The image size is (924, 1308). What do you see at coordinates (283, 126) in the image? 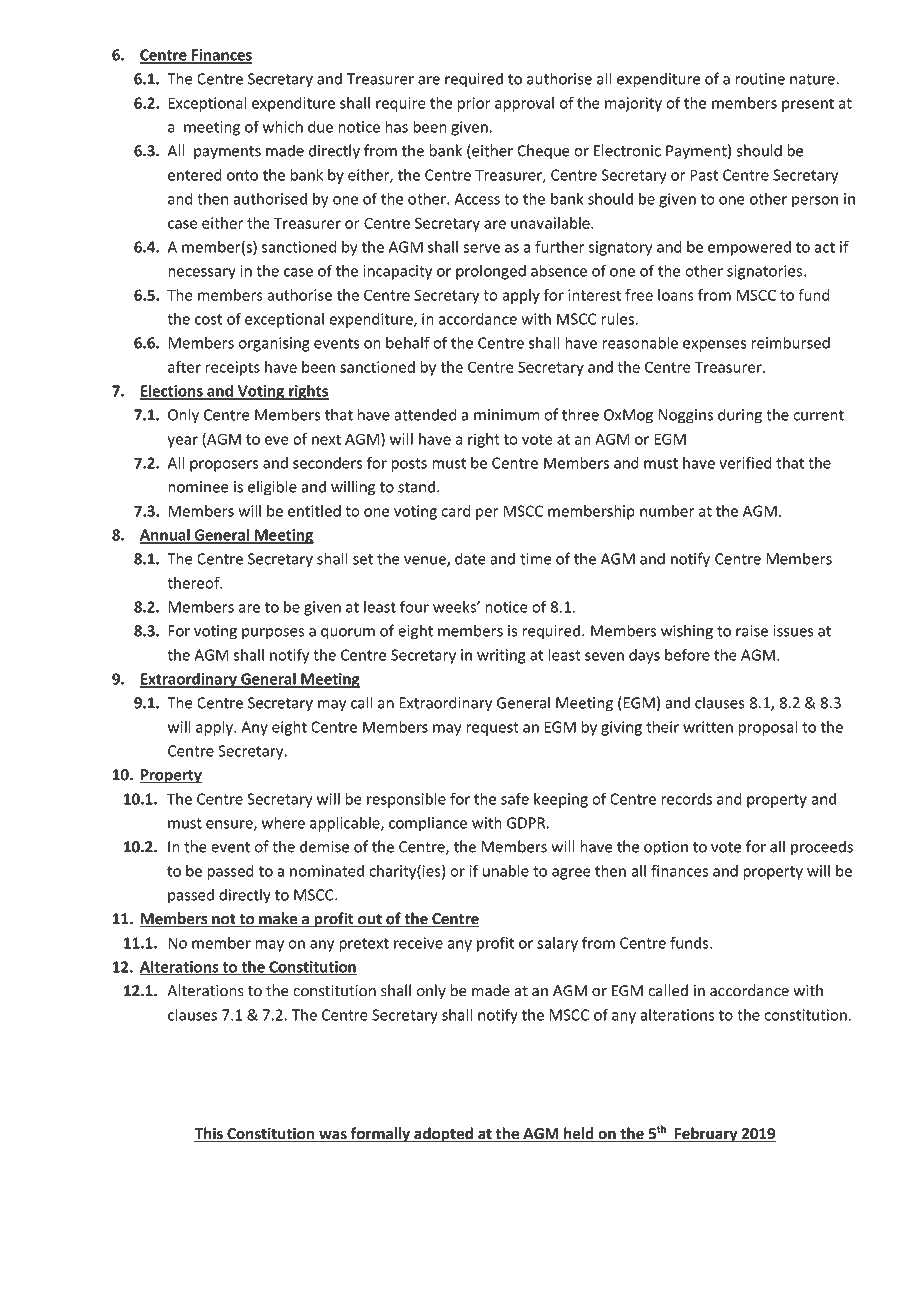
I see `which` at bounding box center [283, 126].
